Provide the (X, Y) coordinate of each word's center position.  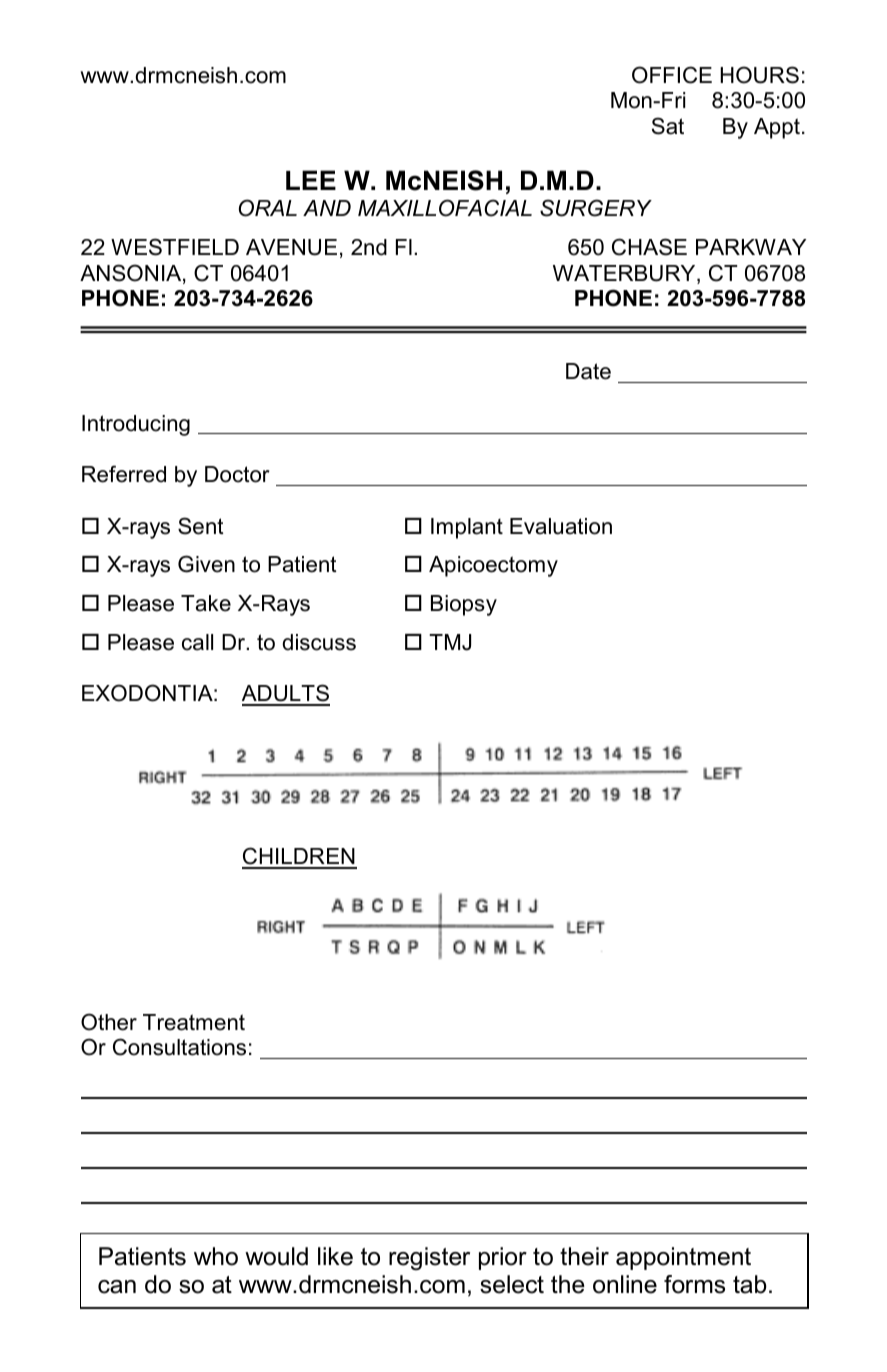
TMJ (450, 642)
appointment (683, 1258)
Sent (201, 526)
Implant (467, 528)
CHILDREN (299, 857)
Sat (668, 126)
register (429, 1258)
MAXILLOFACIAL (445, 208)
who (216, 1256)
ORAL (268, 208)
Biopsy (464, 605)
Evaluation (561, 526)
